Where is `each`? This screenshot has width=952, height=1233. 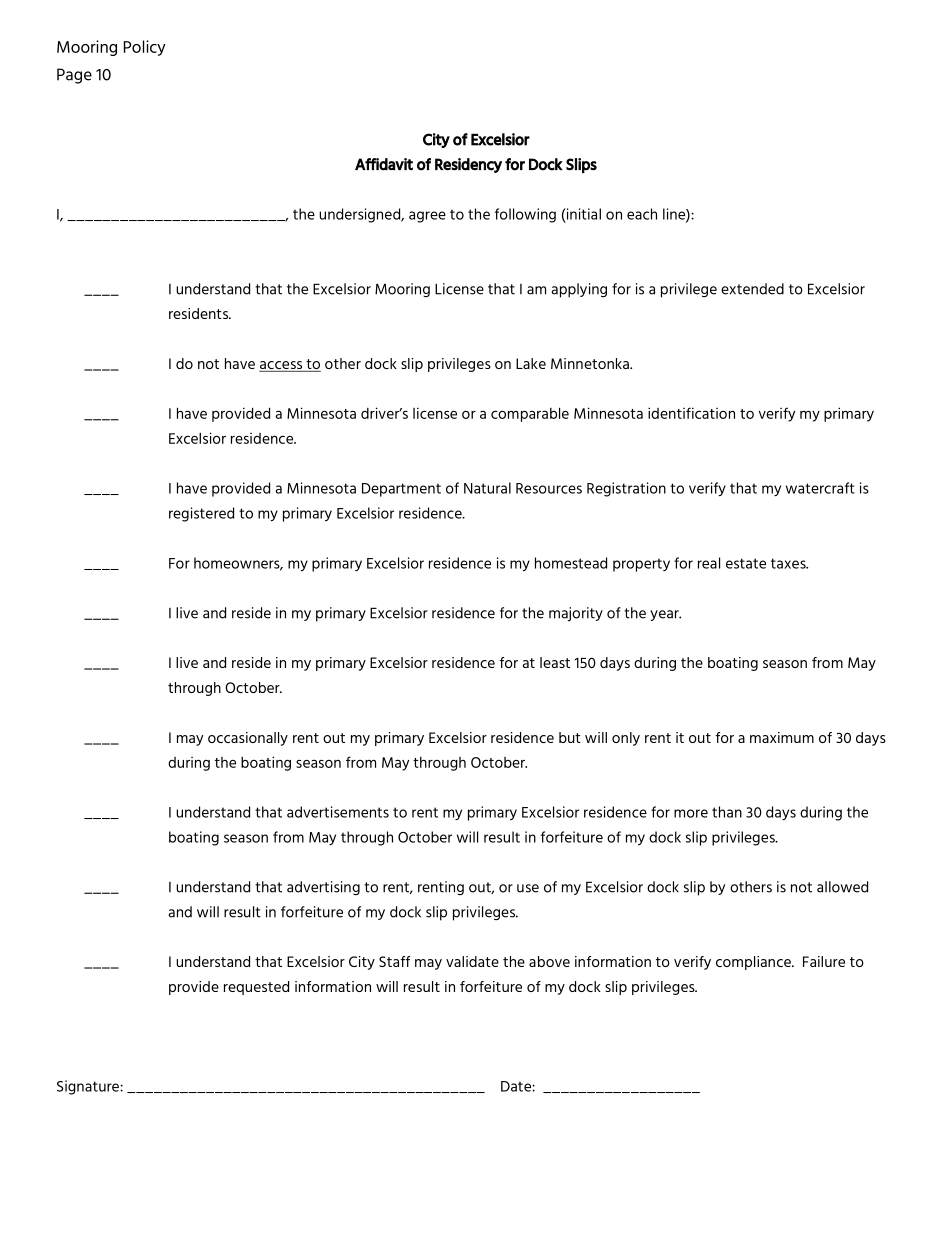
each is located at coordinates (642, 214).
